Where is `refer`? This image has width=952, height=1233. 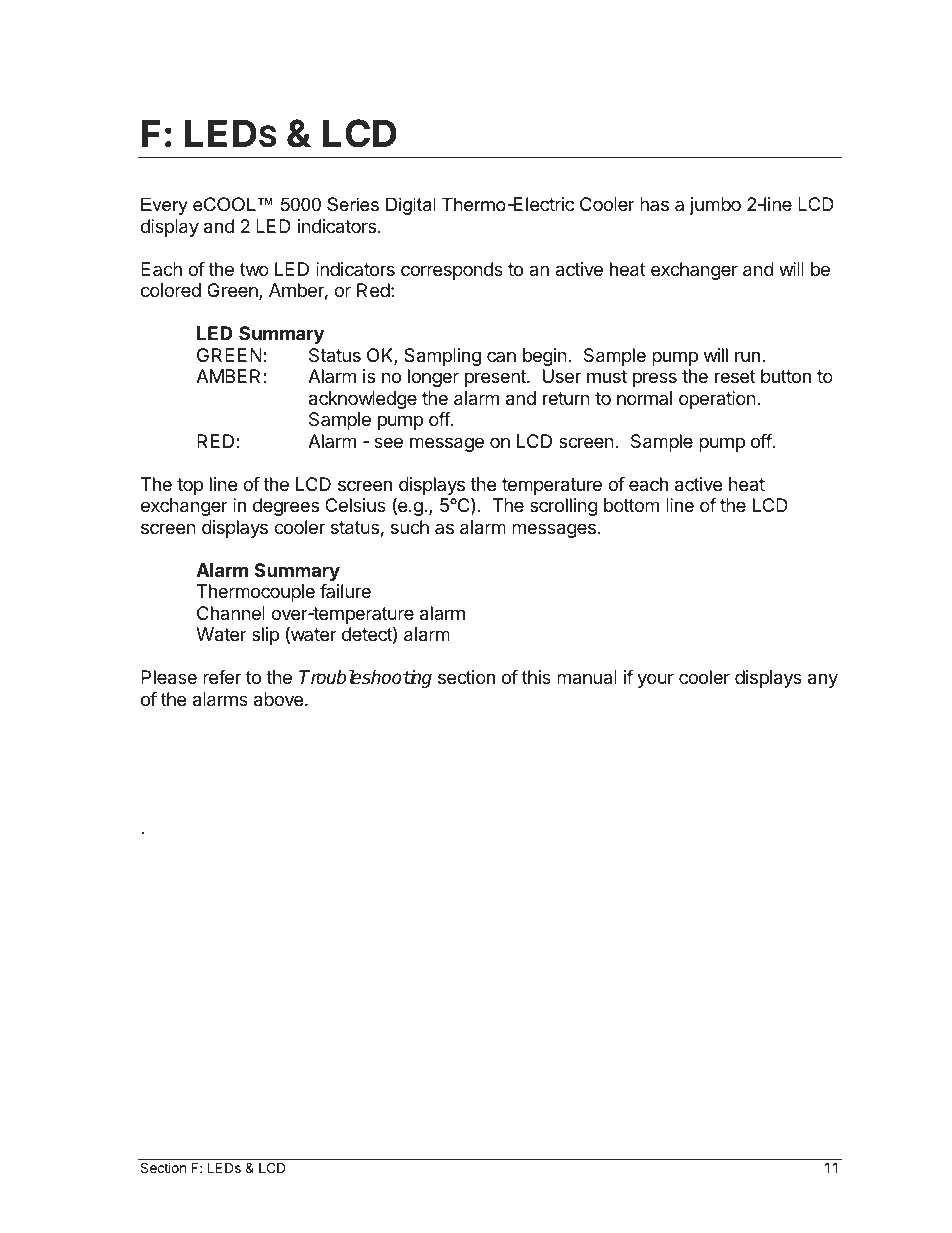
refer is located at coordinates (222, 677).
